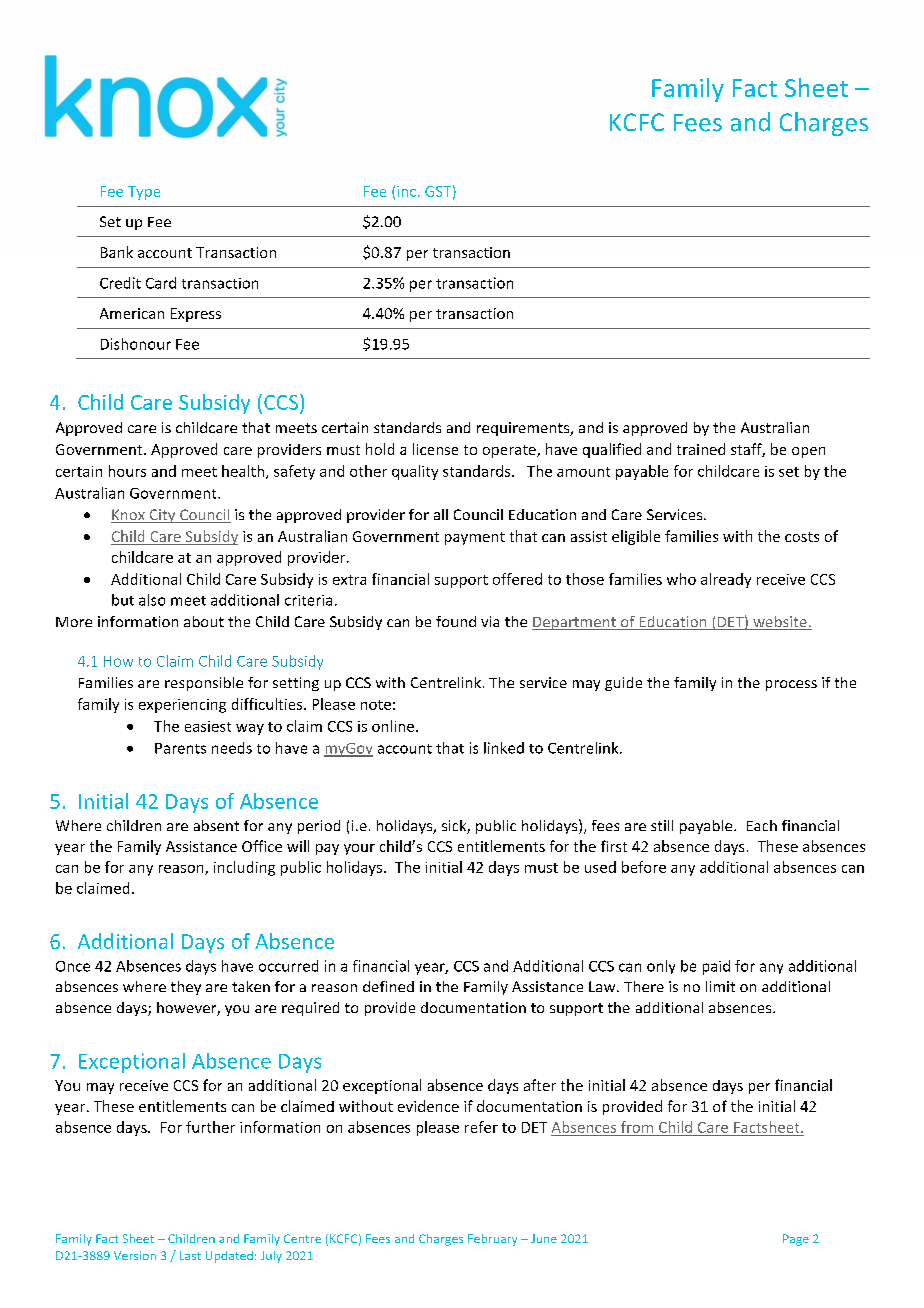  What do you see at coordinates (196, 315) in the screenshot?
I see `Express` at bounding box center [196, 315].
